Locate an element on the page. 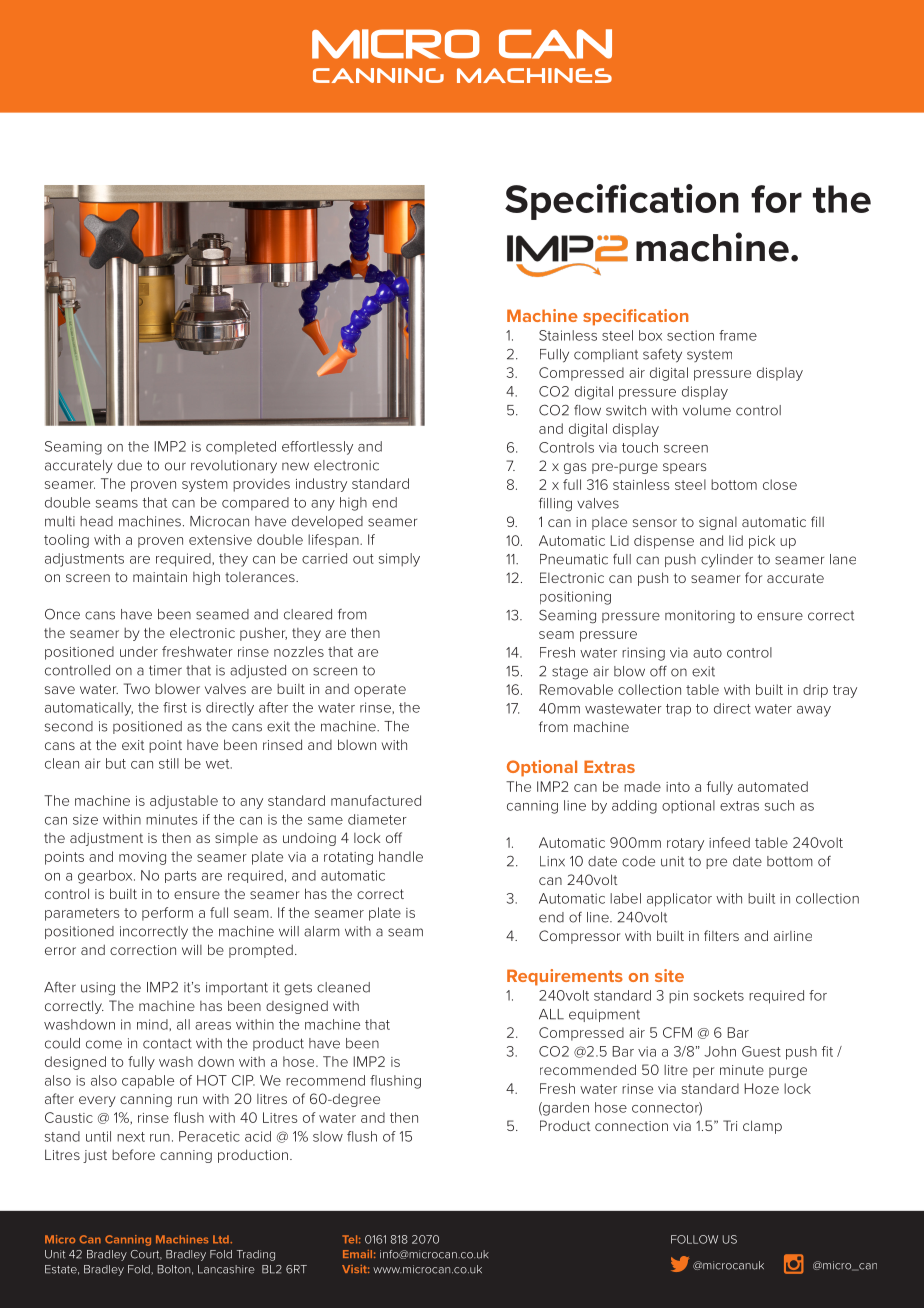 The height and width of the document is (1308, 924). cylinder is located at coordinates (727, 560).
